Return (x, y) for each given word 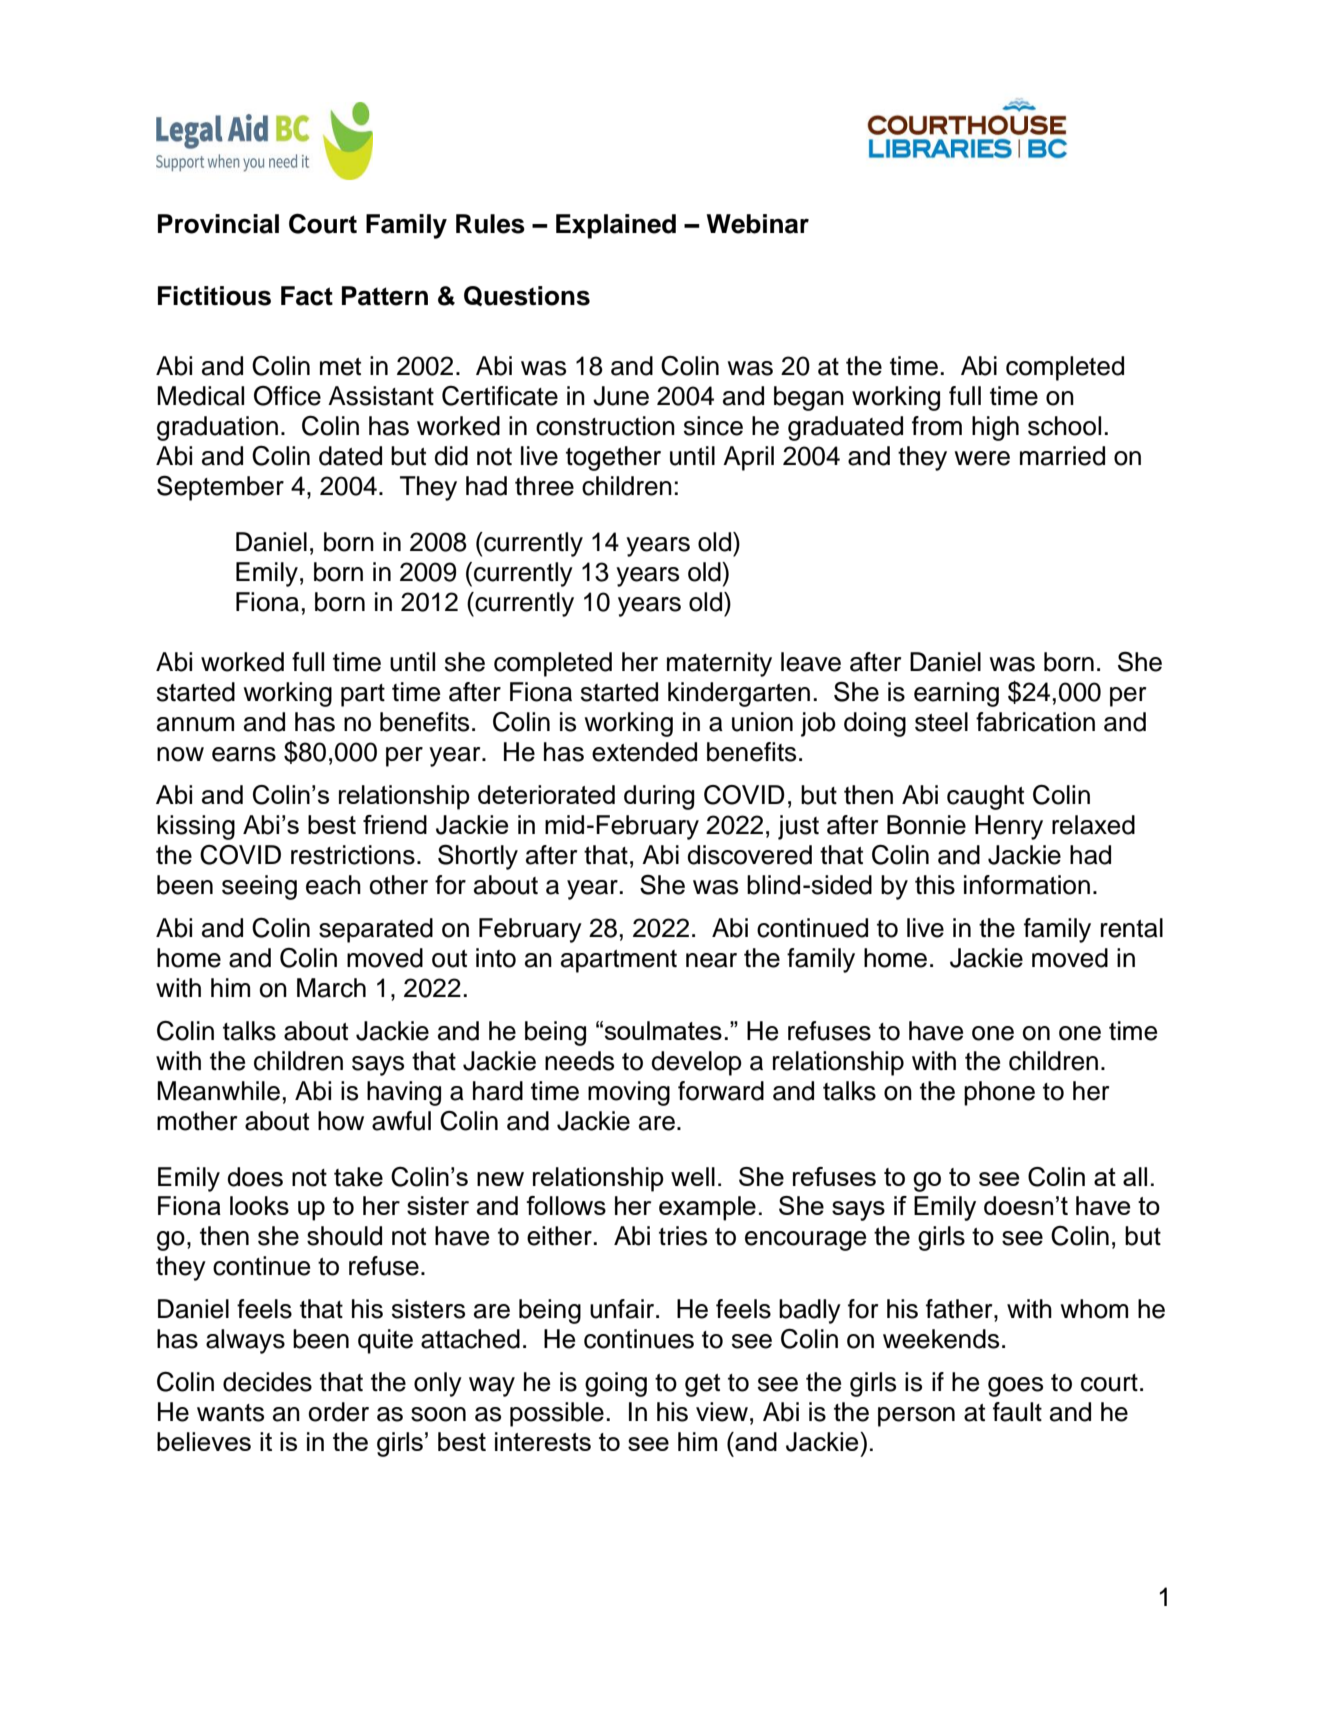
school (1064, 426)
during (659, 797)
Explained (616, 226)
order (339, 1412)
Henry (1009, 827)
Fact (307, 296)
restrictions (353, 855)
